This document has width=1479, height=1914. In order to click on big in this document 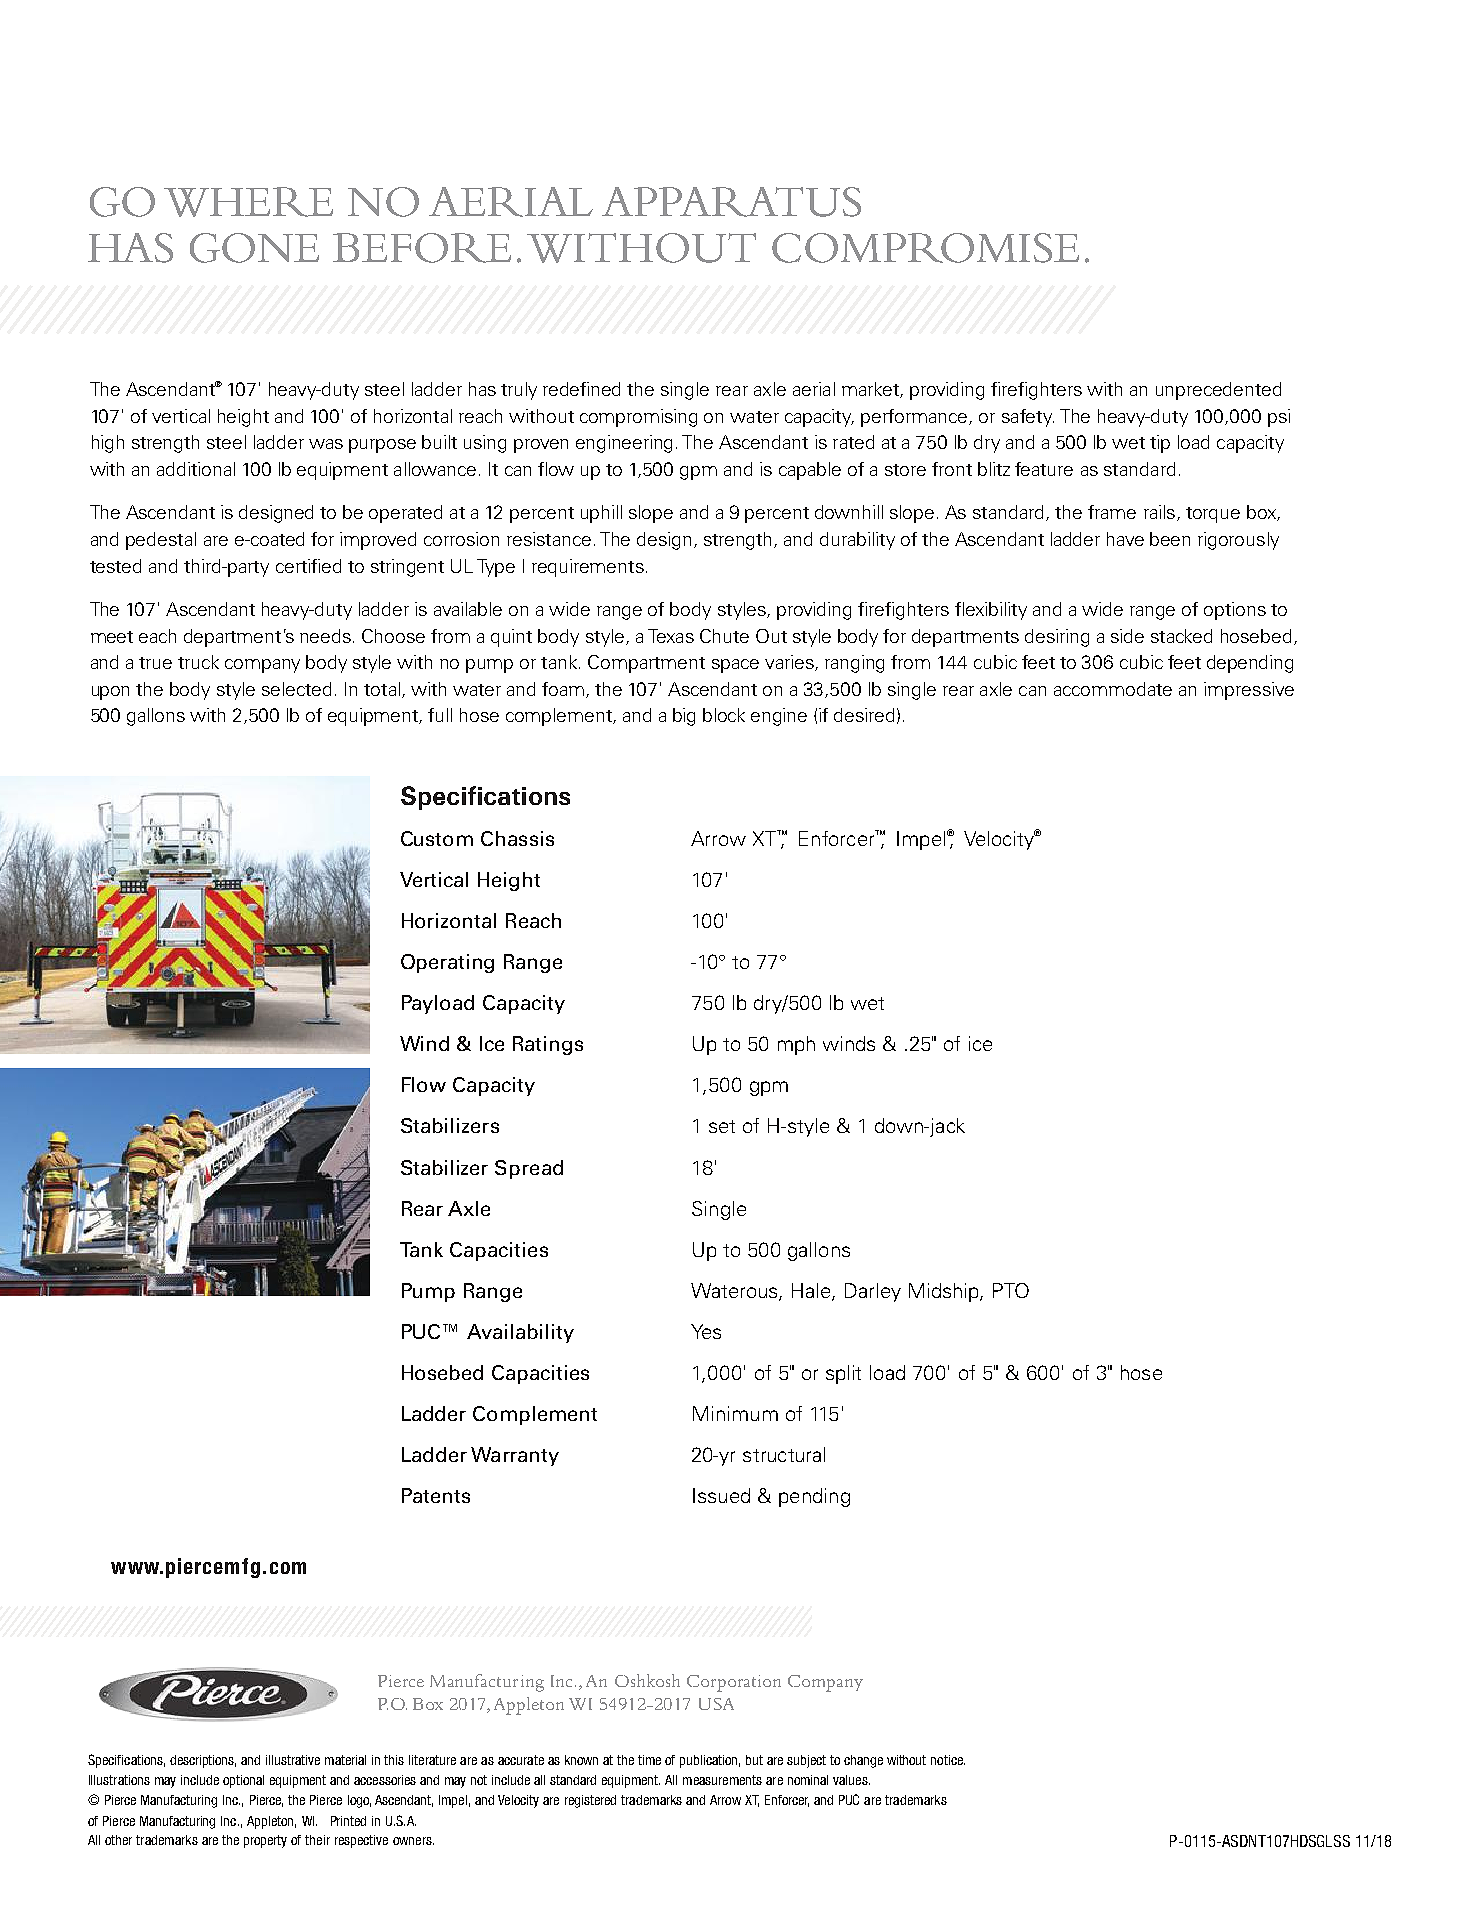, I will do `click(684, 717)`.
